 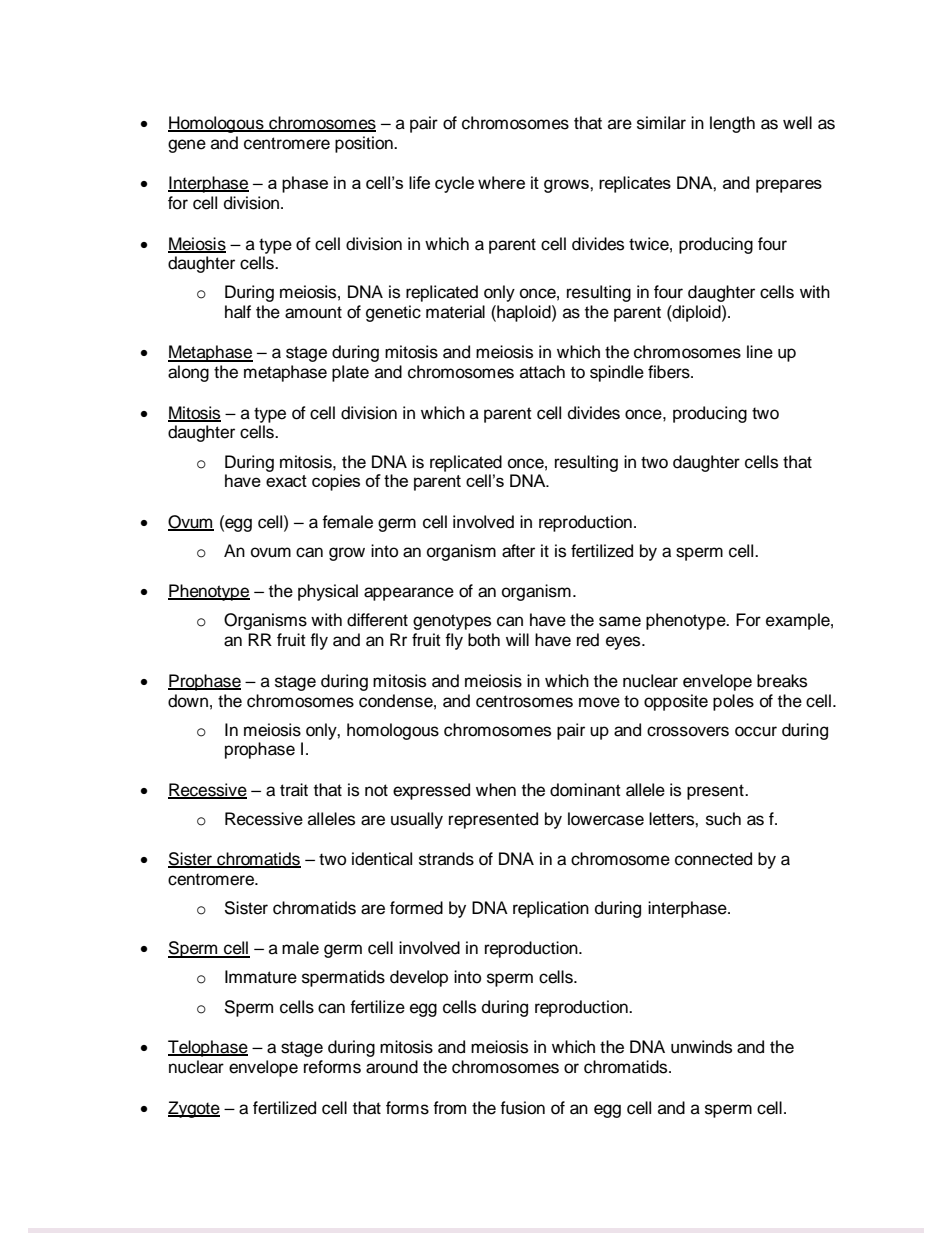 I want to click on Zygote, so click(x=194, y=1109).
